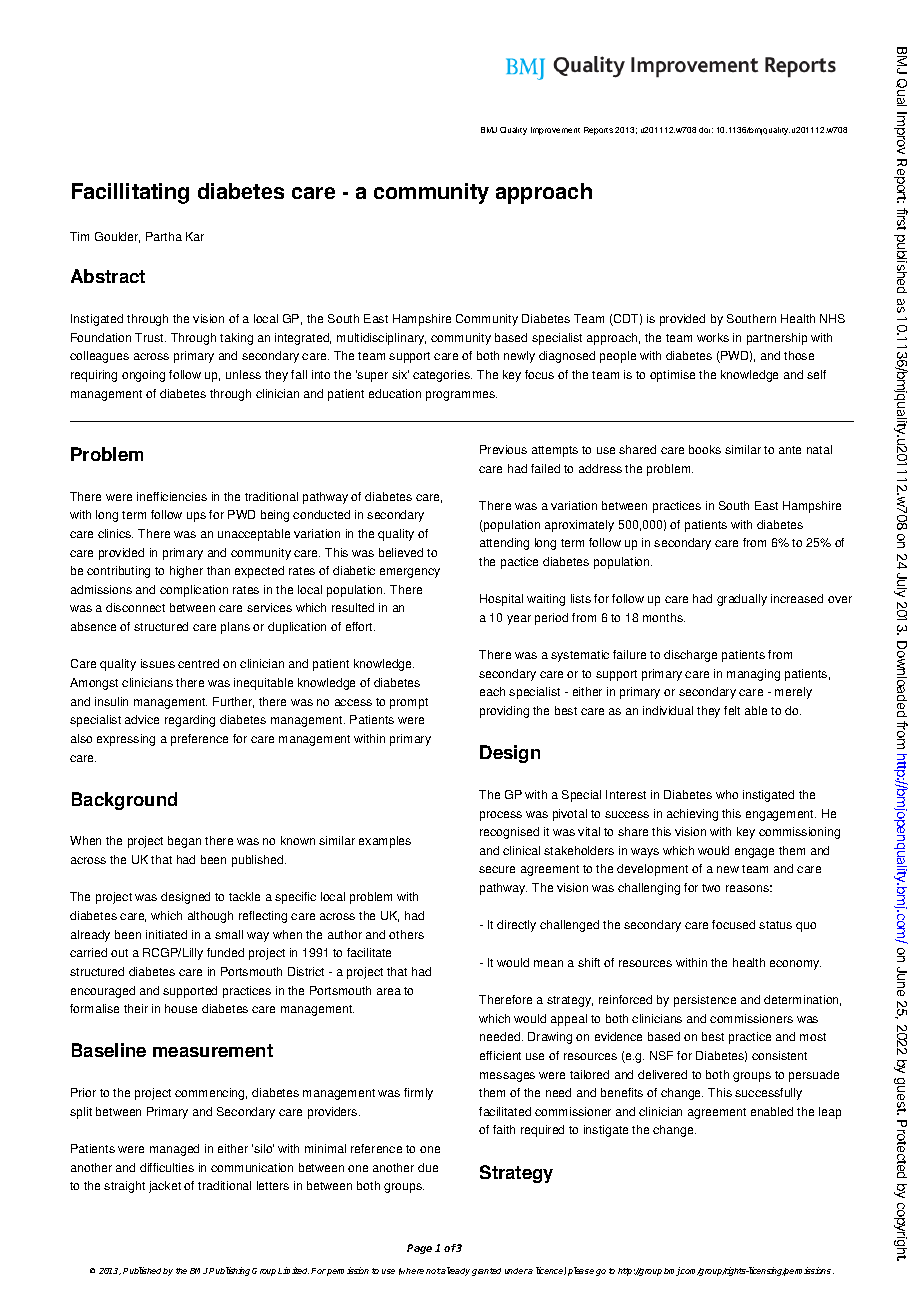 The image size is (924, 1308). What do you see at coordinates (419, 1249) in the page?
I see `Page` at bounding box center [419, 1249].
